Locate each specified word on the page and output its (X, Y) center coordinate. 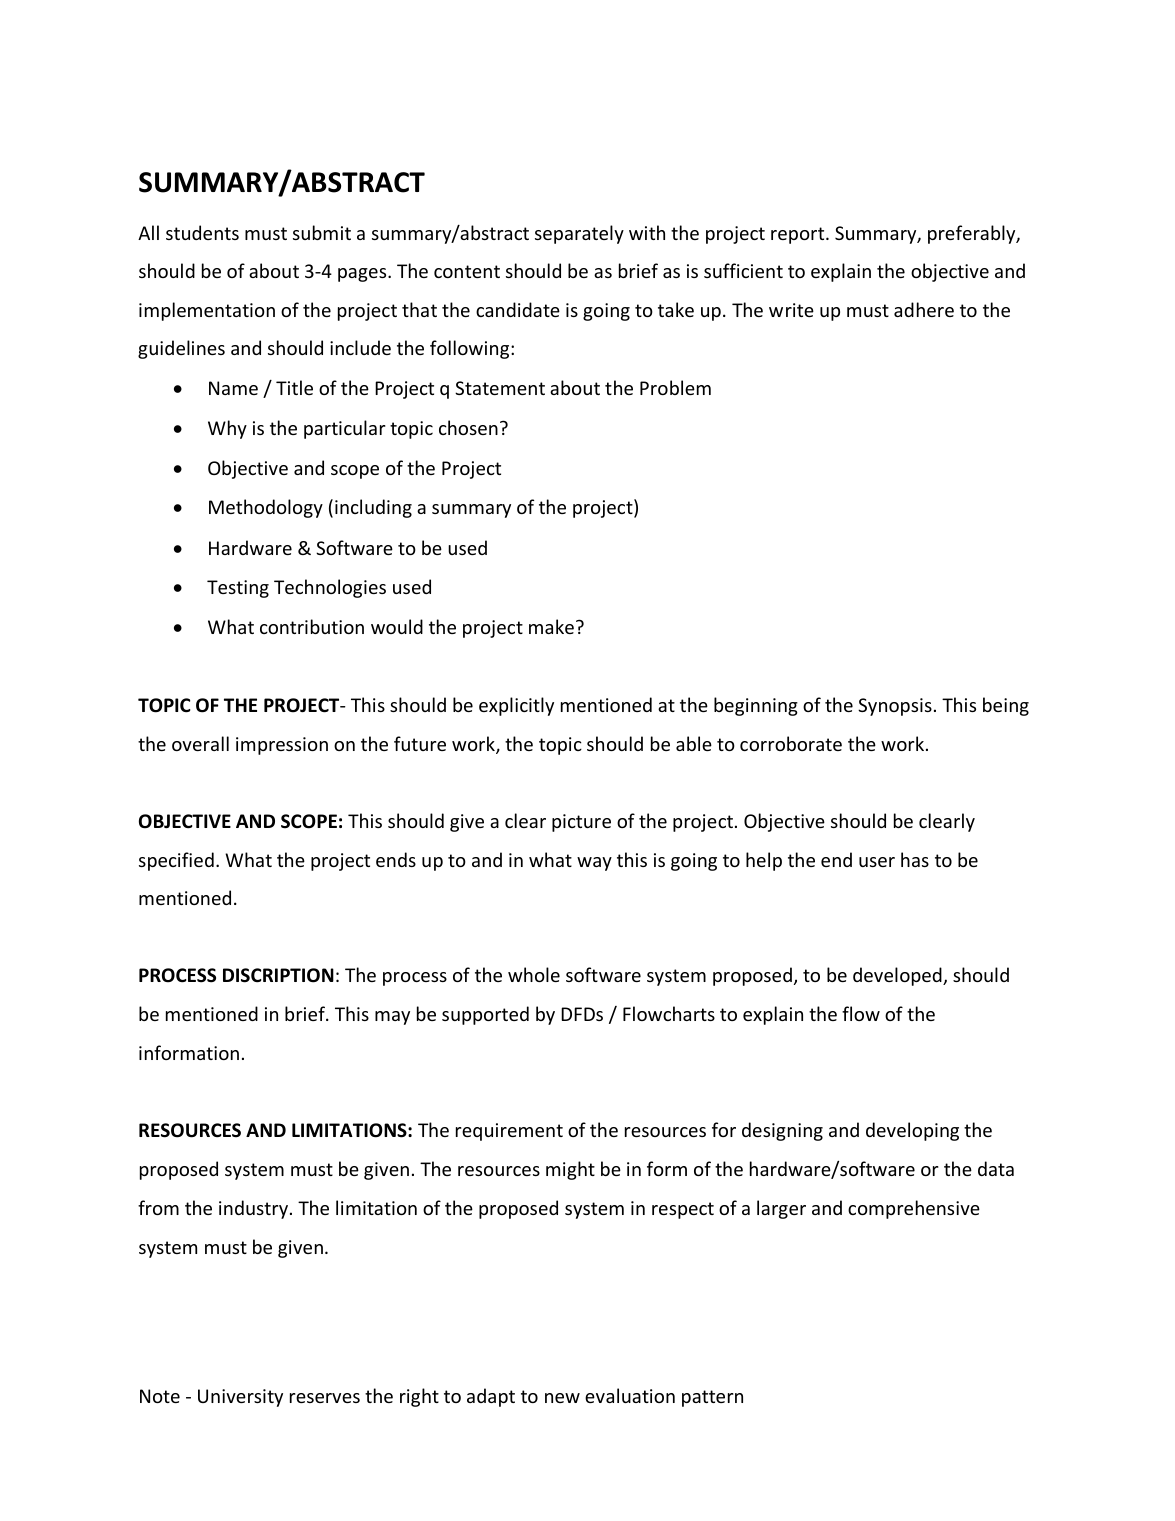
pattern (712, 1398)
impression (282, 746)
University (240, 1398)
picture (581, 823)
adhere (924, 309)
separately (579, 234)
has (915, 859)
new (562, 1398)
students (202, 232)
